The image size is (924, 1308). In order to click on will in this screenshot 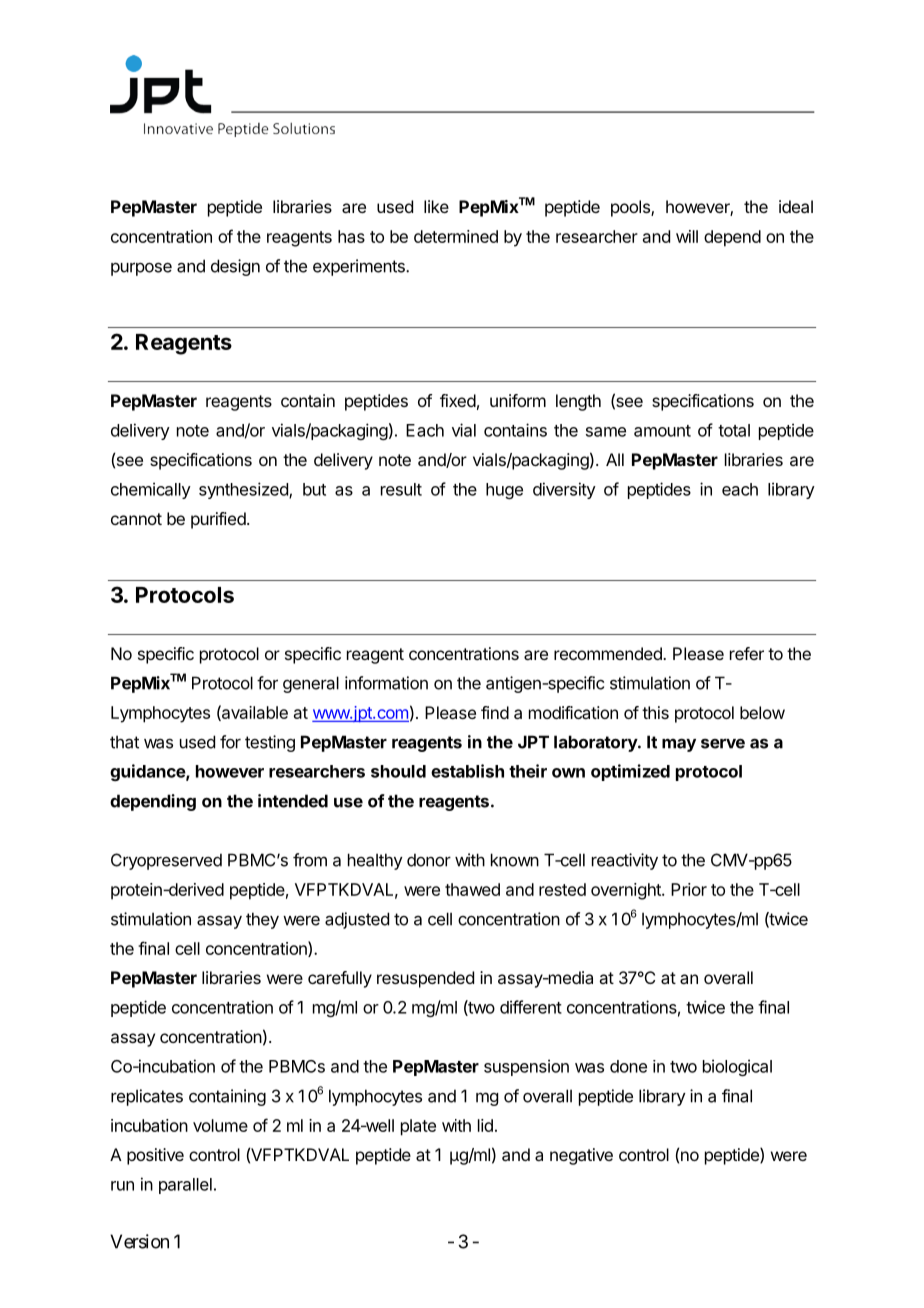, I will do `click(687, 236)`.
